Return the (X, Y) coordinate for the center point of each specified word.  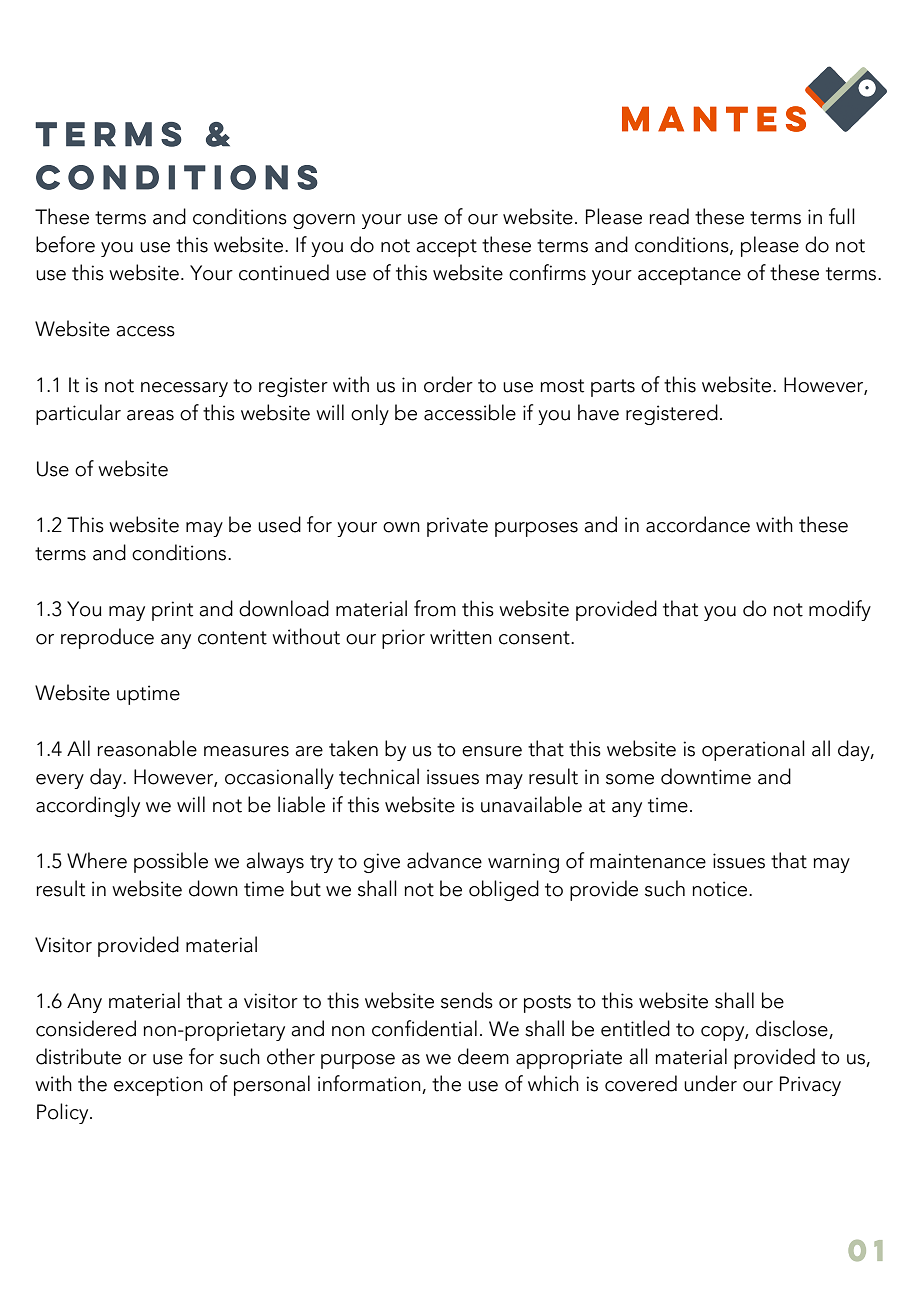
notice (719, 889)
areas (150, 415)
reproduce (107, 638)
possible (171, 862)
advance (444, 860)
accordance (698, 524)
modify (840, 610)
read (669, 216)
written (461, 637)
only (370, 414)
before (65, 244)
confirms (547, 272)
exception (158, 1086)
